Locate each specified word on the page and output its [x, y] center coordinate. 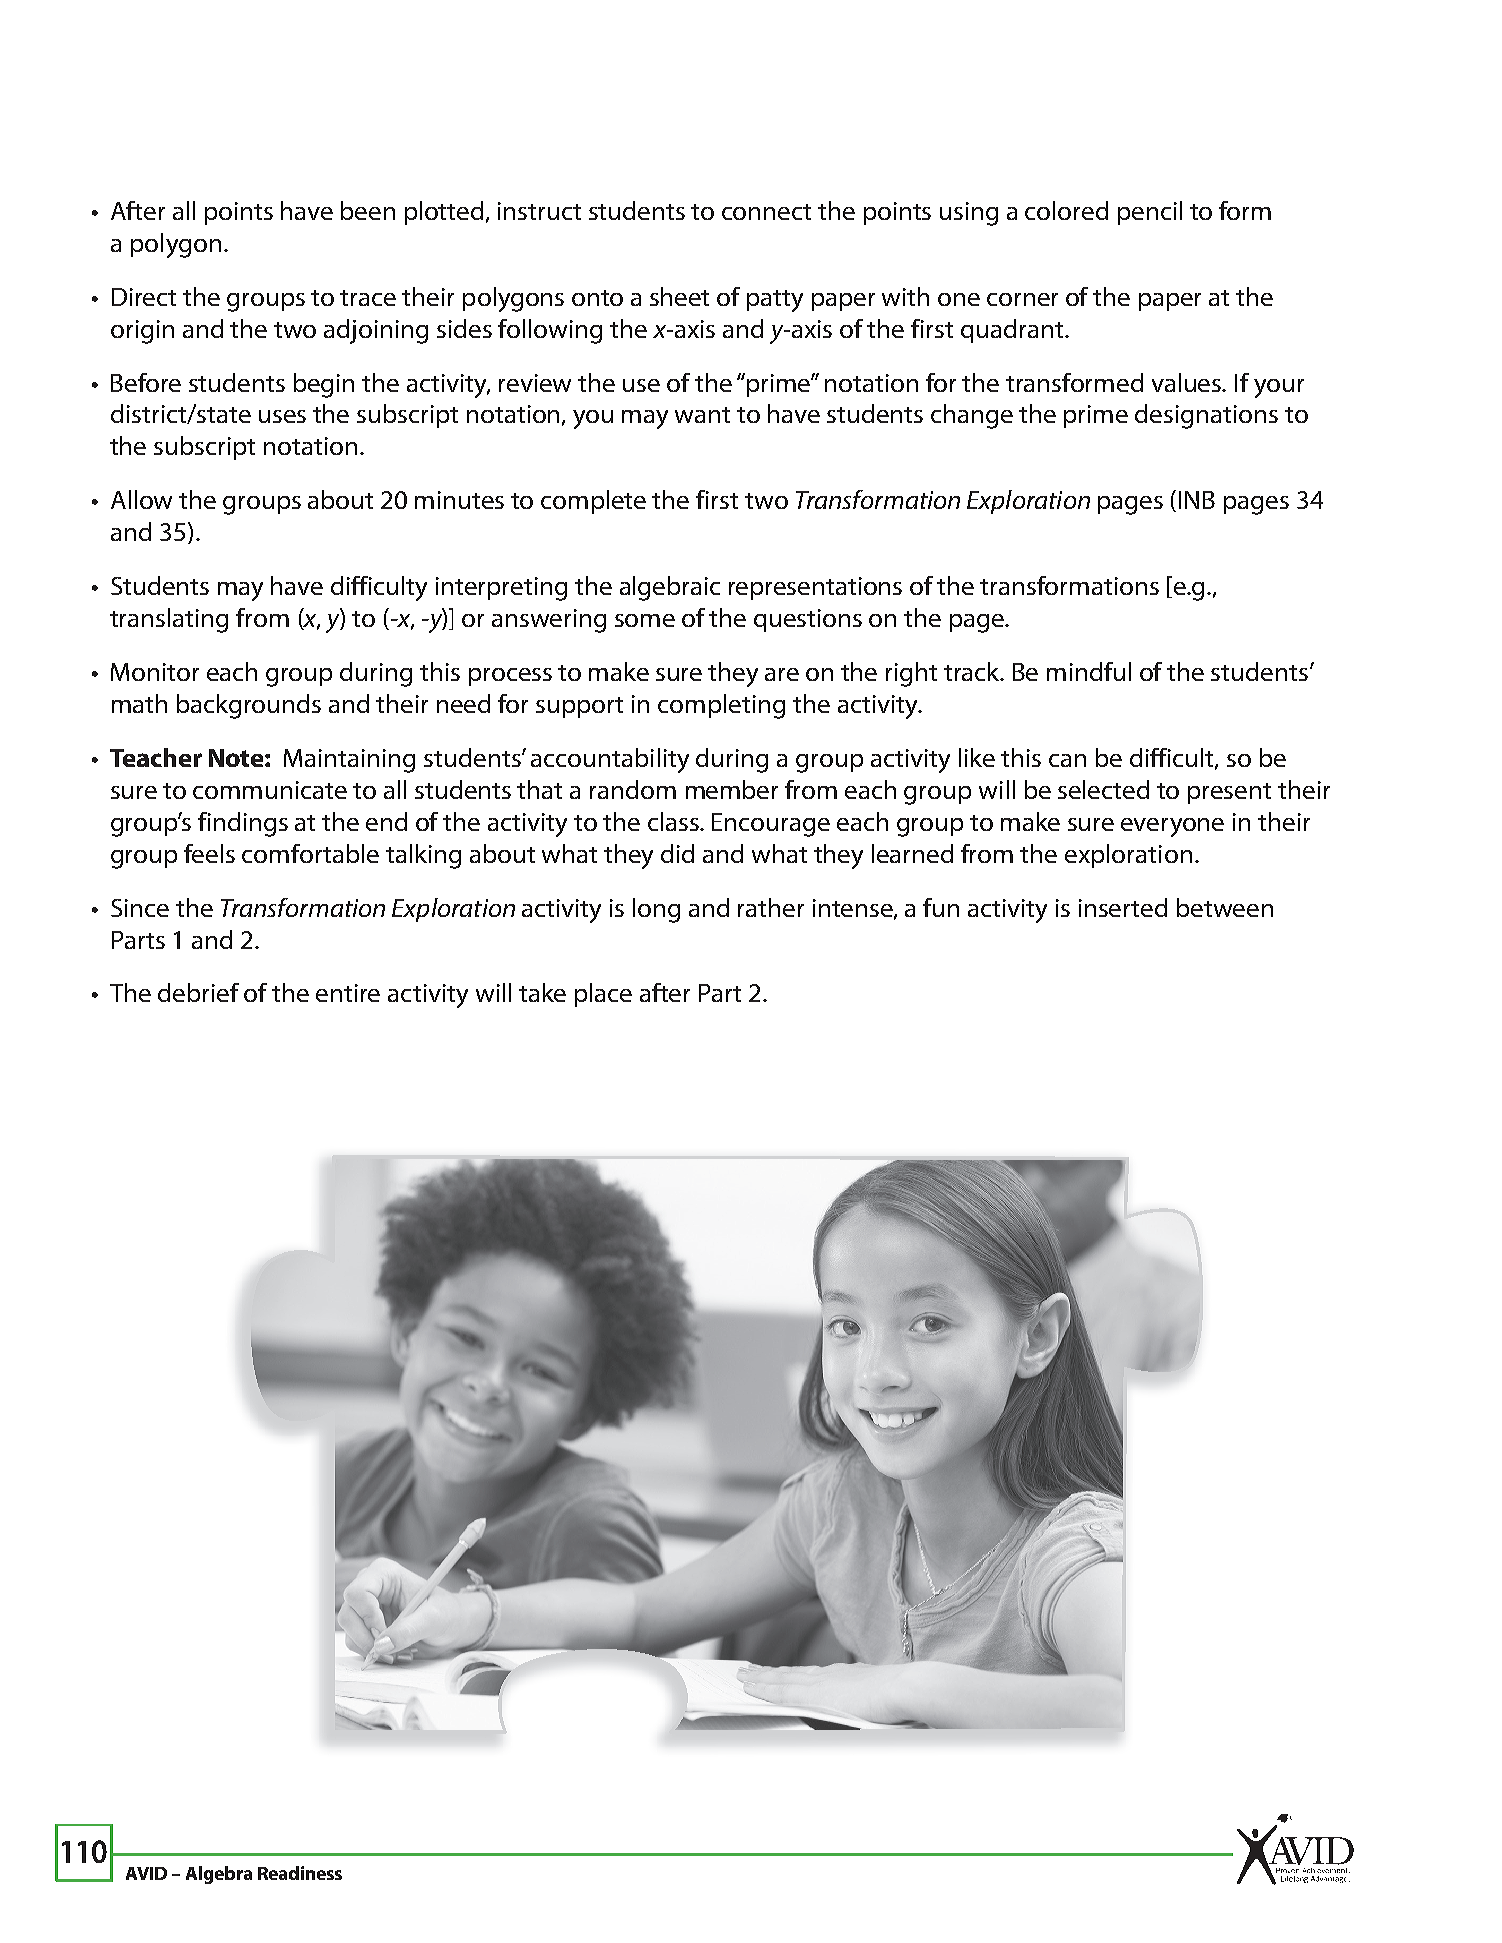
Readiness [300, 1873]
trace [368, 298]
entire [348, 993]
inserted [1123, 907]
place [603, 995]
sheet [679, 296]
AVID [146, 1873]
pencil [1150, 213]
